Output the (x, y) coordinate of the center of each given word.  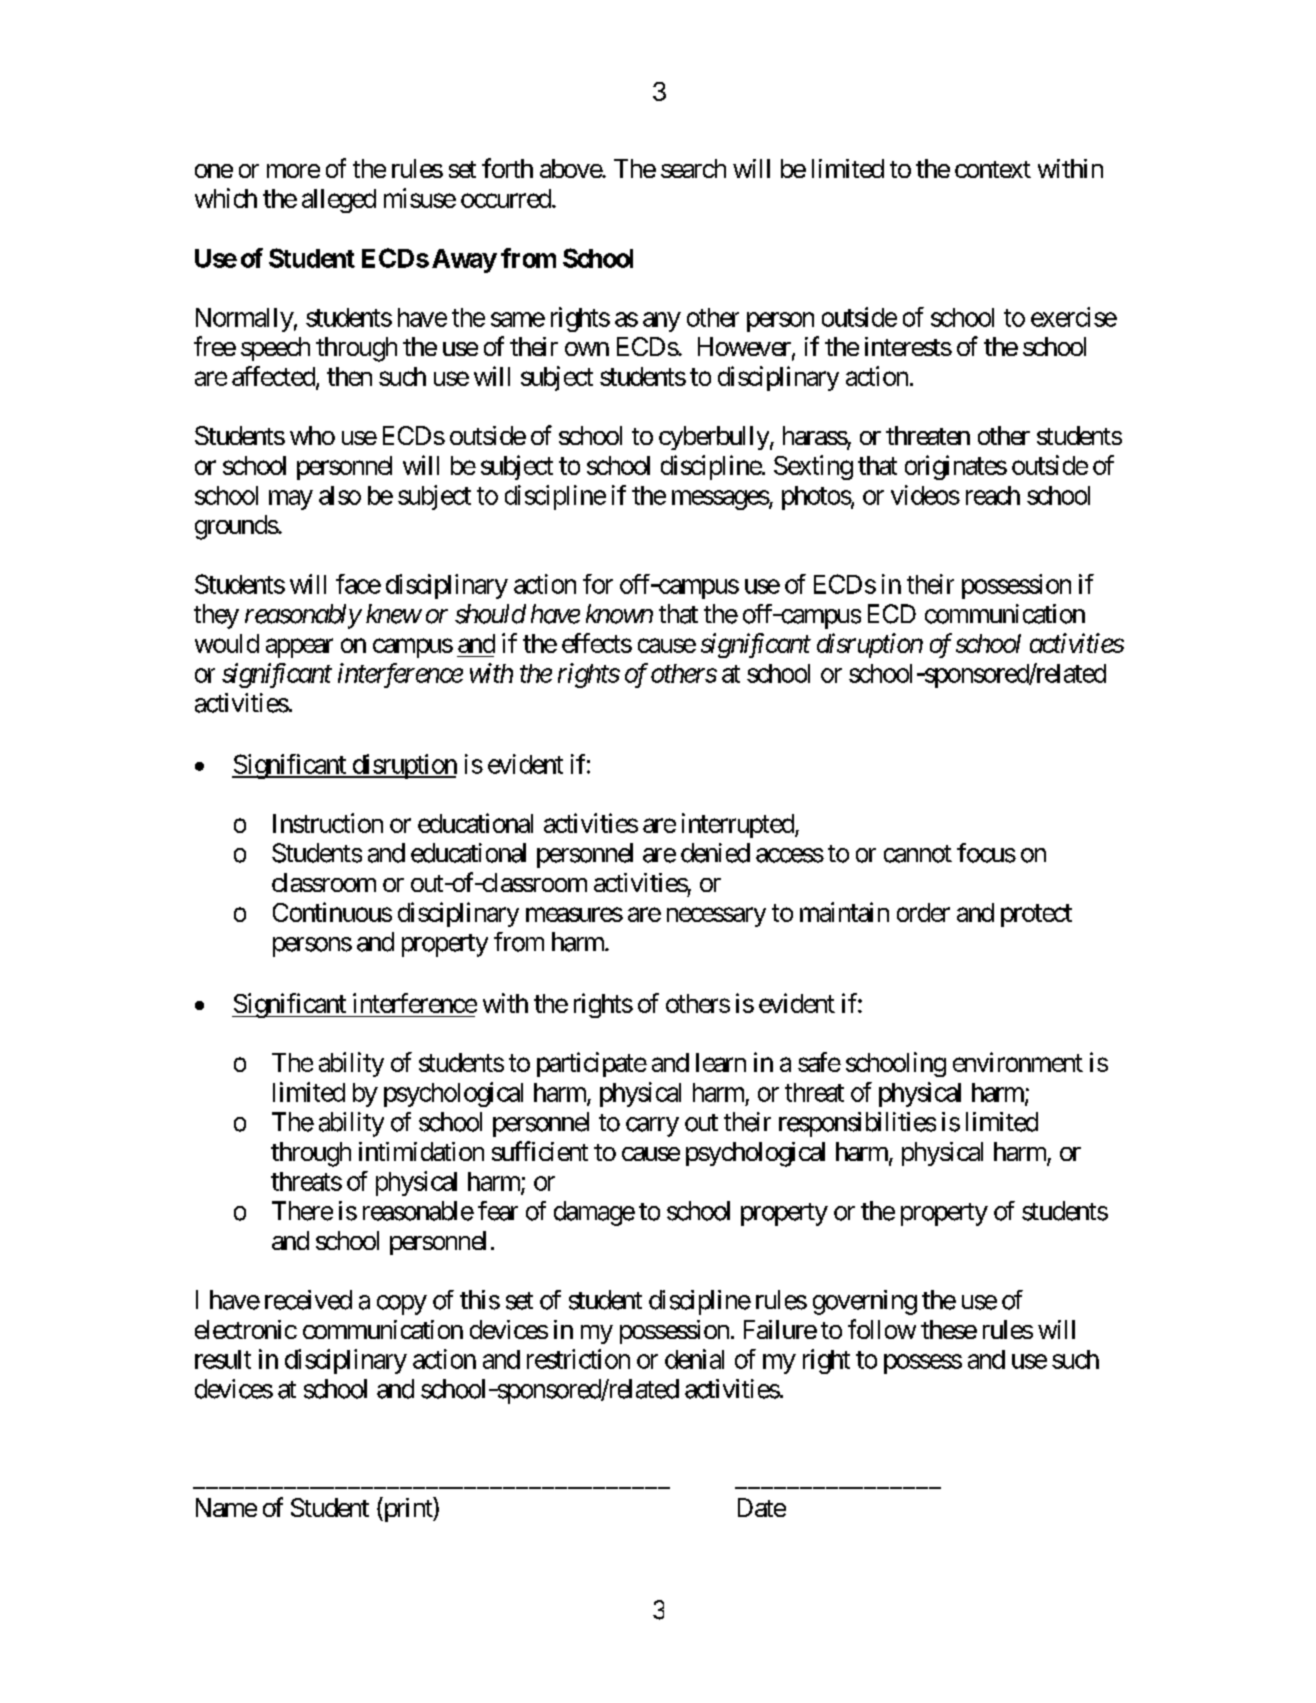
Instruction (328, 823)
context (993, 169)
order (923, 912)
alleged (339, 201)
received (308, 1300)
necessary (716, 917)
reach (993, 495)
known (619, 614)
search (693, 168)
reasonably (303, 616)
